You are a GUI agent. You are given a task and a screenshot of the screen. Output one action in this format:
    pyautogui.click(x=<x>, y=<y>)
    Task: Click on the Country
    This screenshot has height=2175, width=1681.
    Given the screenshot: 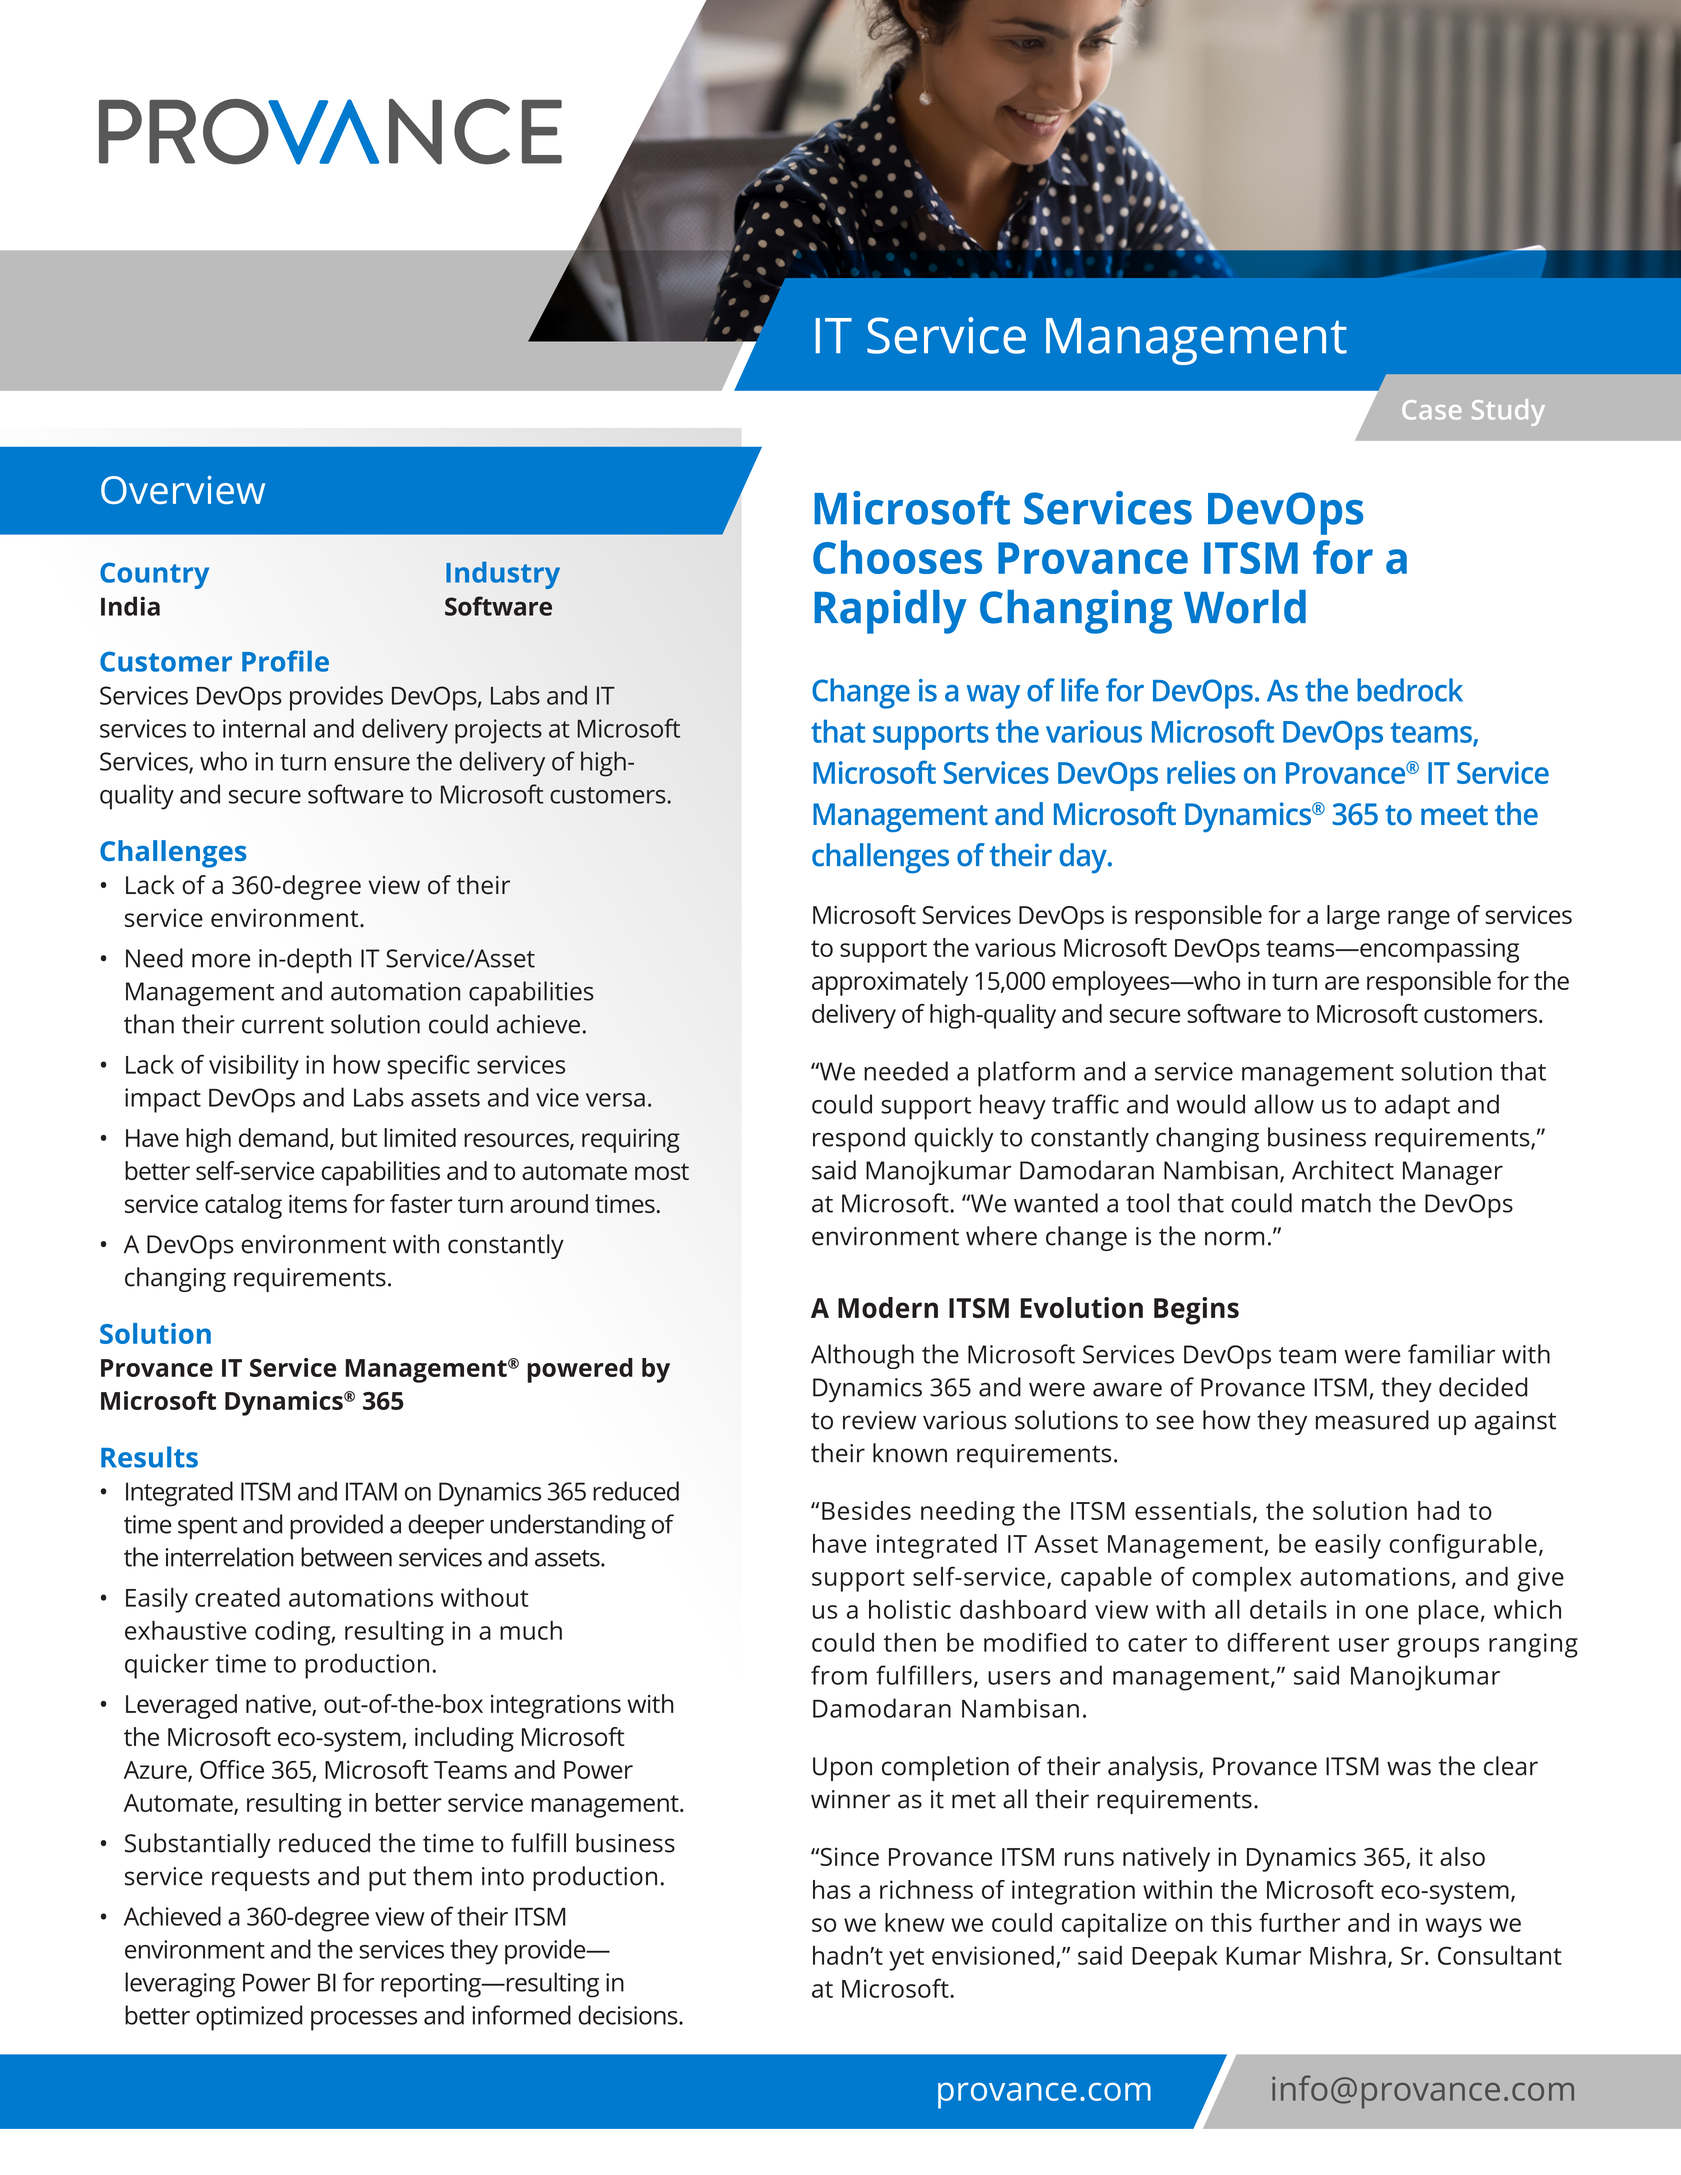 What is the action you would take?
    pyautogui.click(x=154, y=575)
